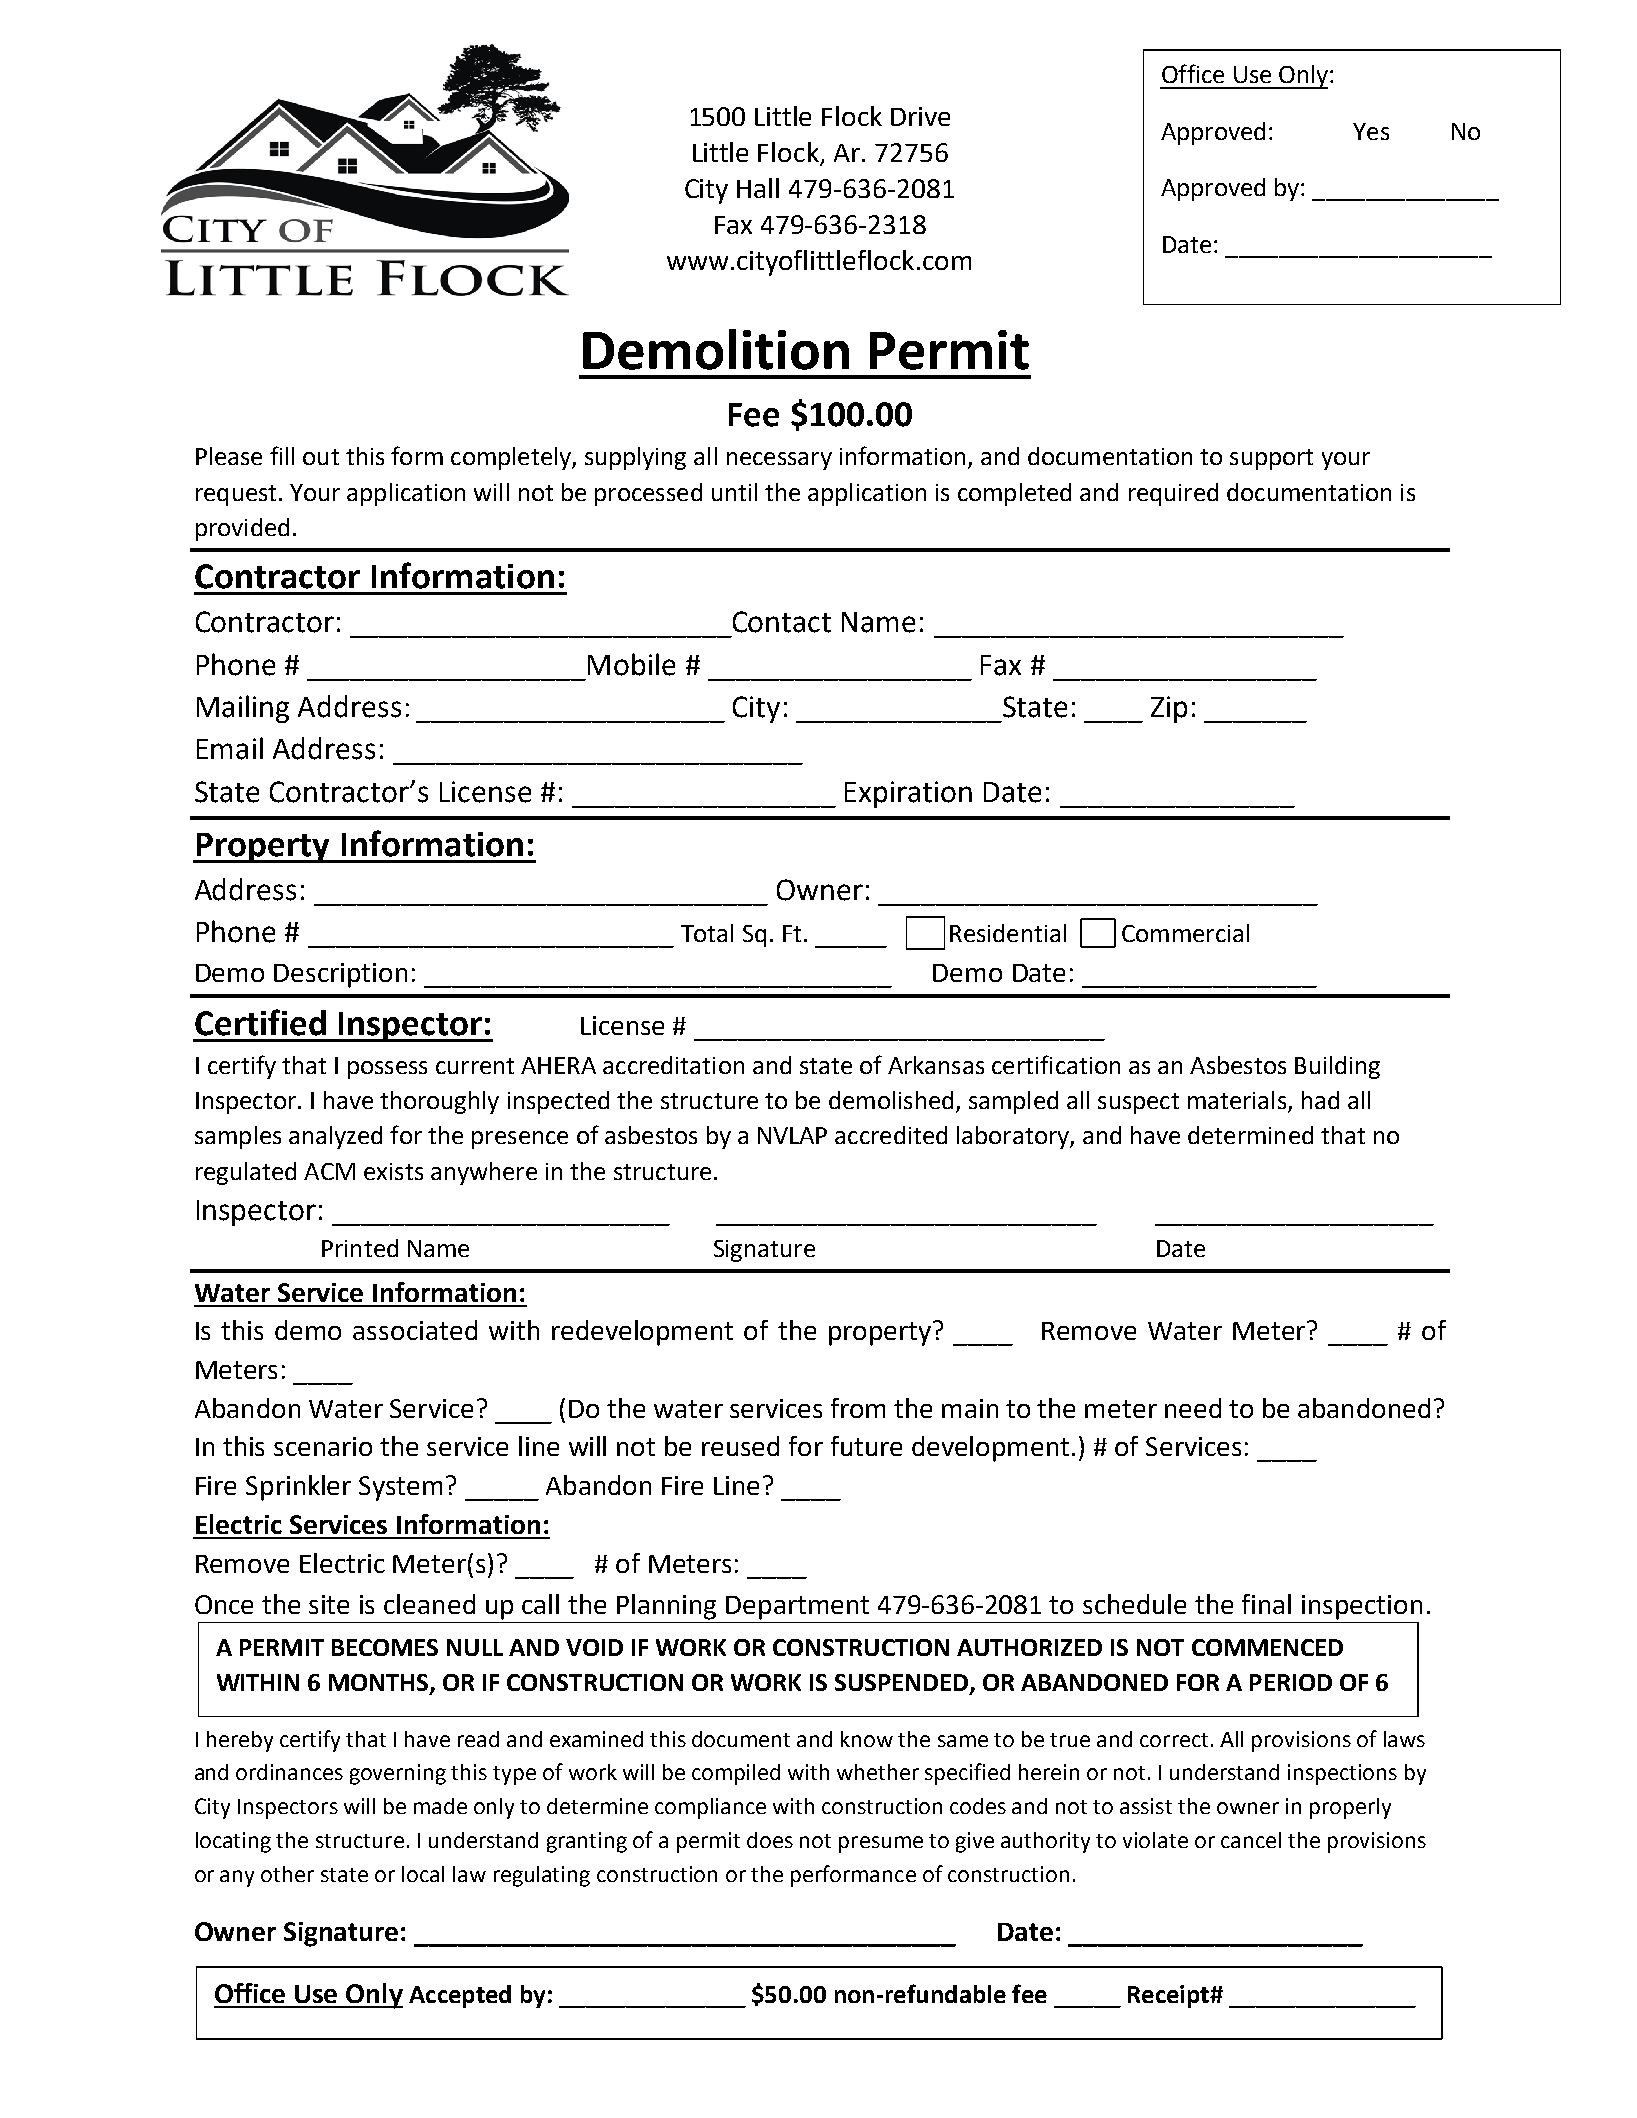 The image size is (1637, 2118). What do you see at coordinates (758, 188) in the page?
I see `Hall` at bounding box center [758, 188].
